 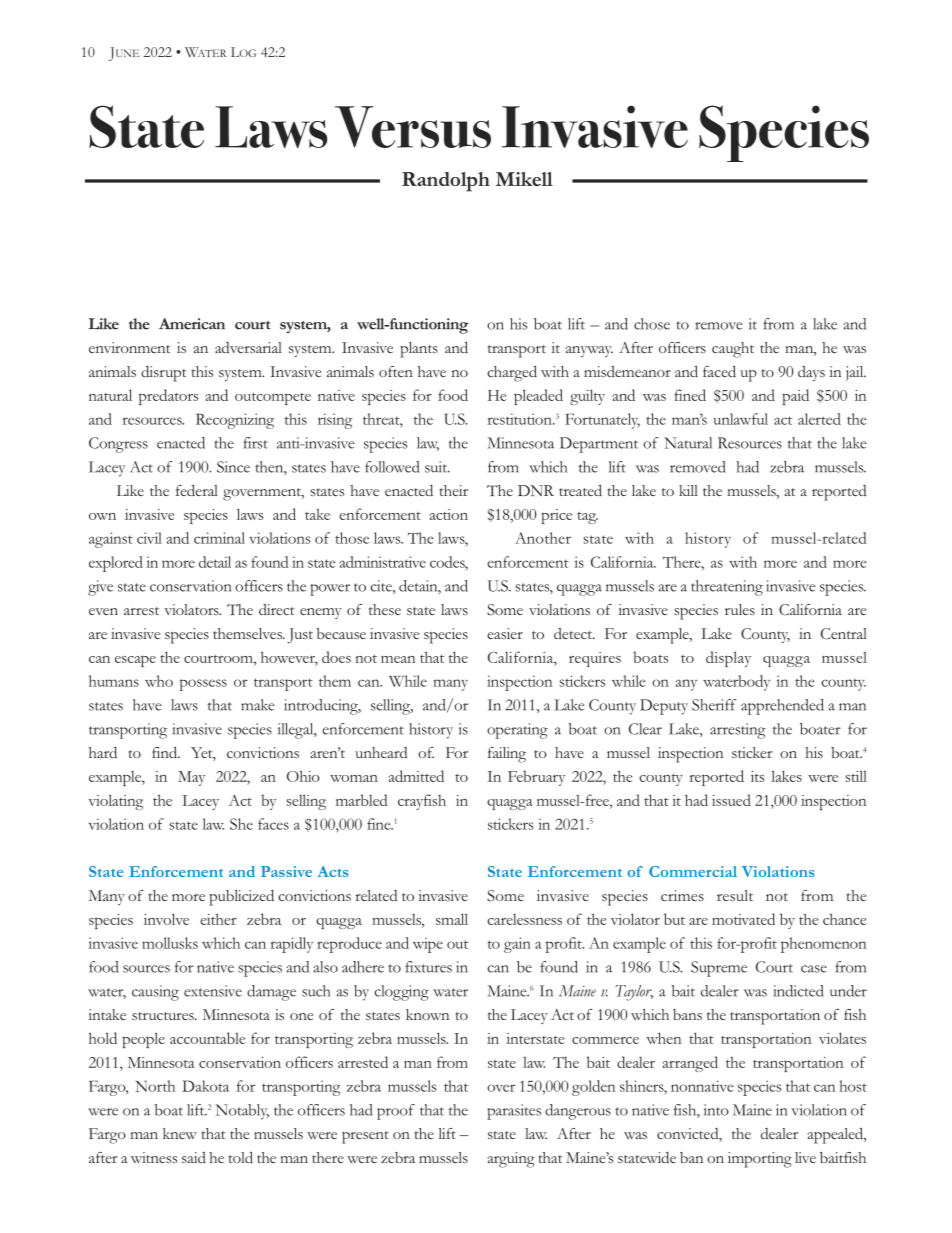 I want to click on May, so click(x=191, y=778).
